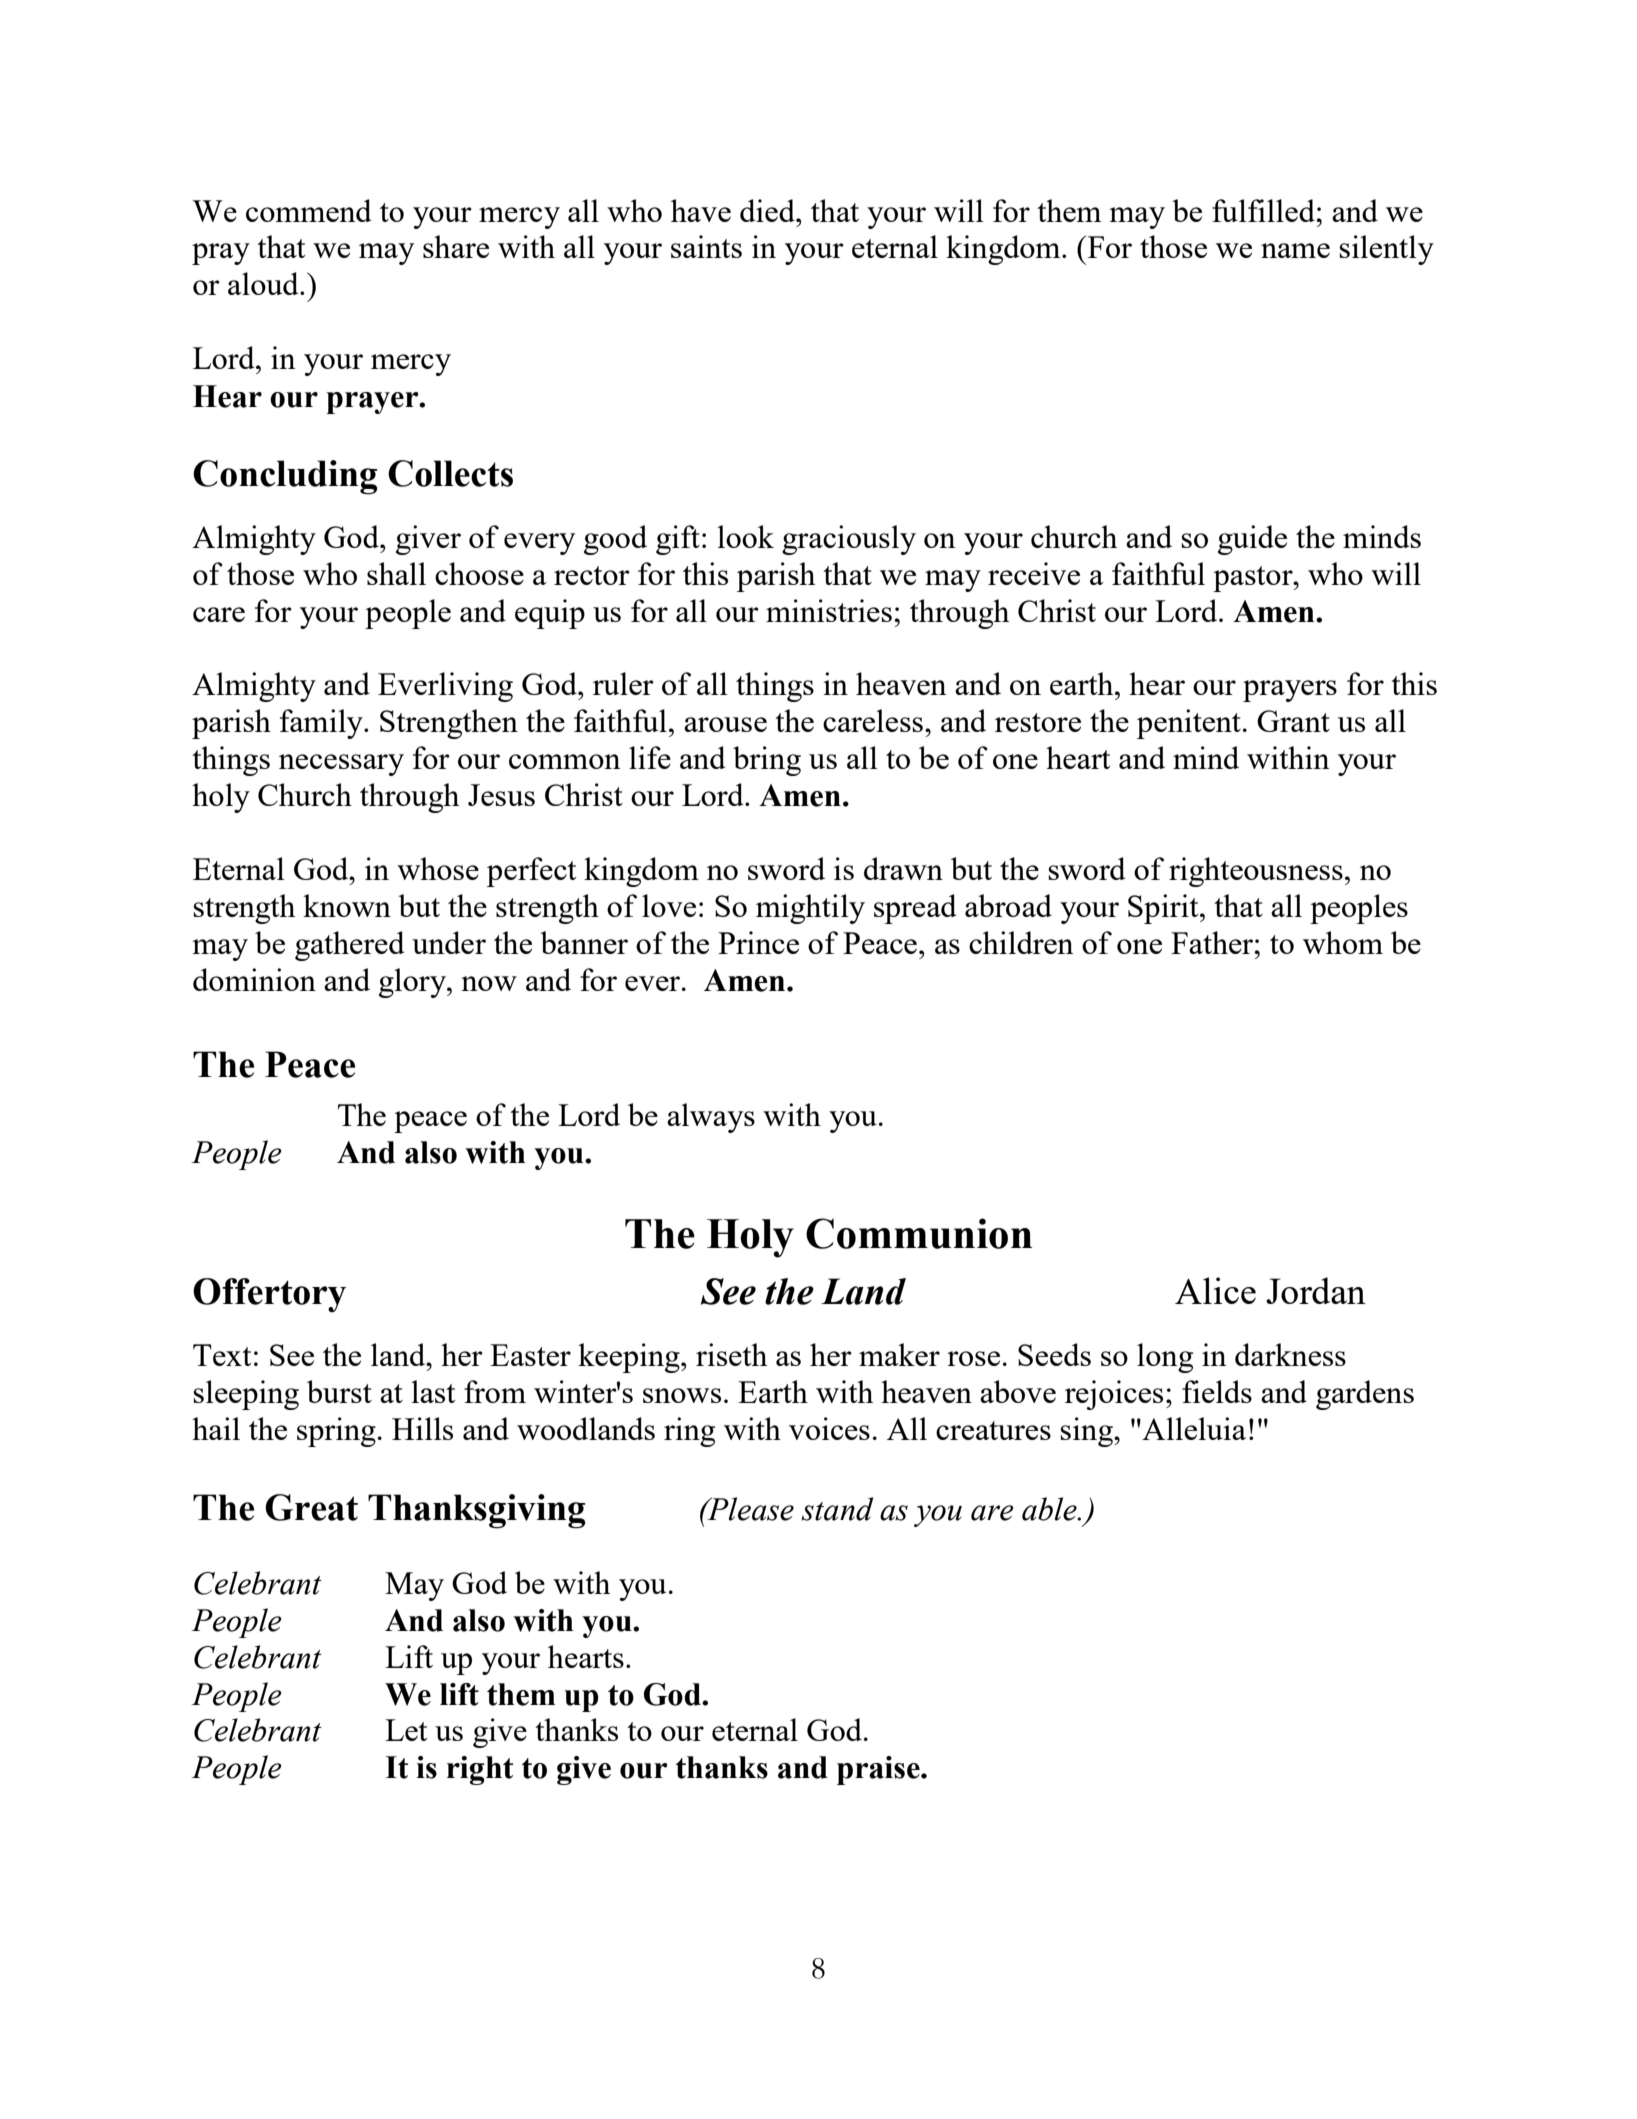 The width and height of the document is (1637, 2119). What do you see at coordinates (413, 983) in the document?
I see `glory` at bounding box center [413, 983].
